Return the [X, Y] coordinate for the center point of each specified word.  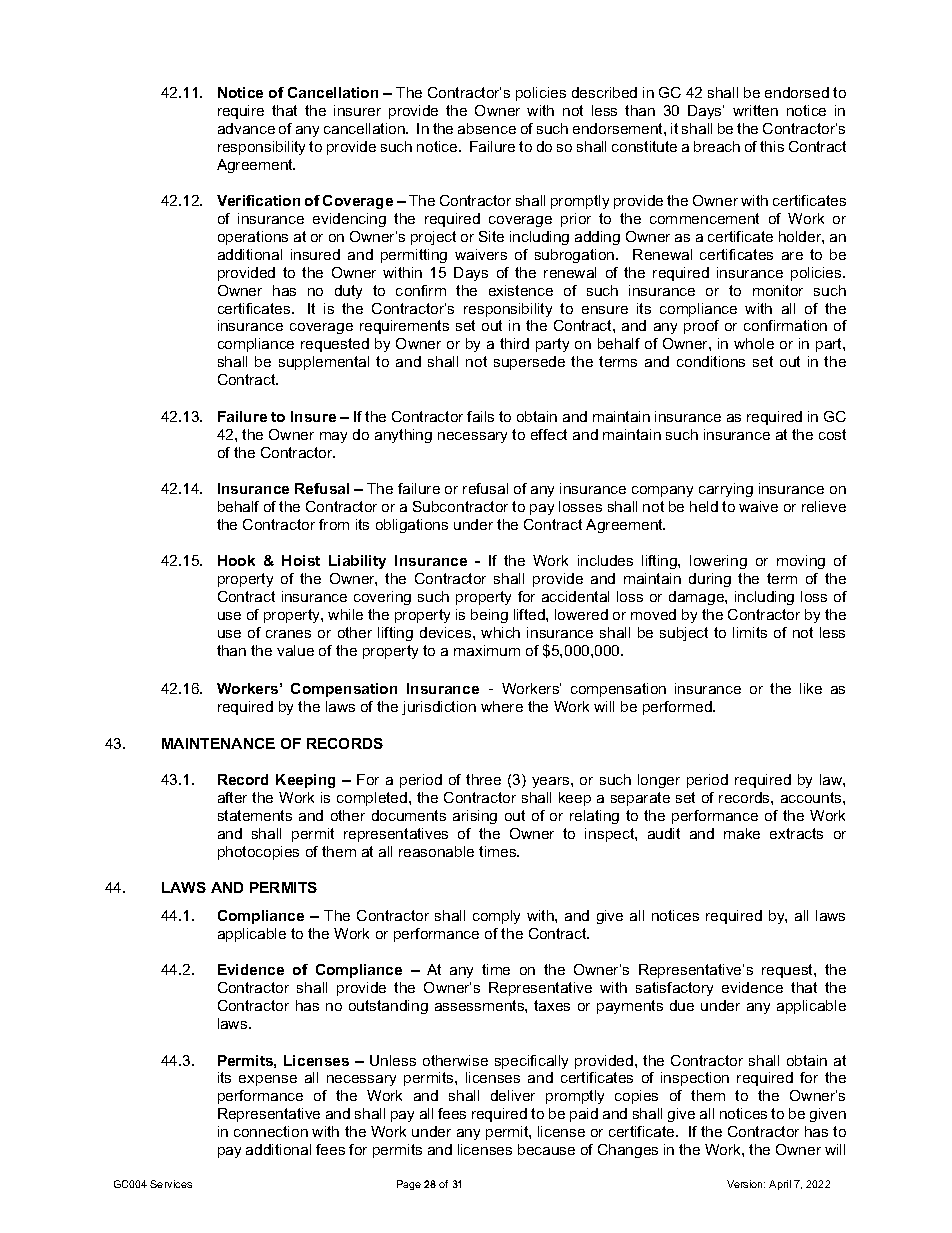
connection [271, 1131]
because [546, 1149]
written [755, 110]
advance [246, 128]
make [742, 833]
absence [487, 128]
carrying [726, 490]
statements [255, 815]
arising [475, 817]
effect [549, 434]
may [333, 437]
